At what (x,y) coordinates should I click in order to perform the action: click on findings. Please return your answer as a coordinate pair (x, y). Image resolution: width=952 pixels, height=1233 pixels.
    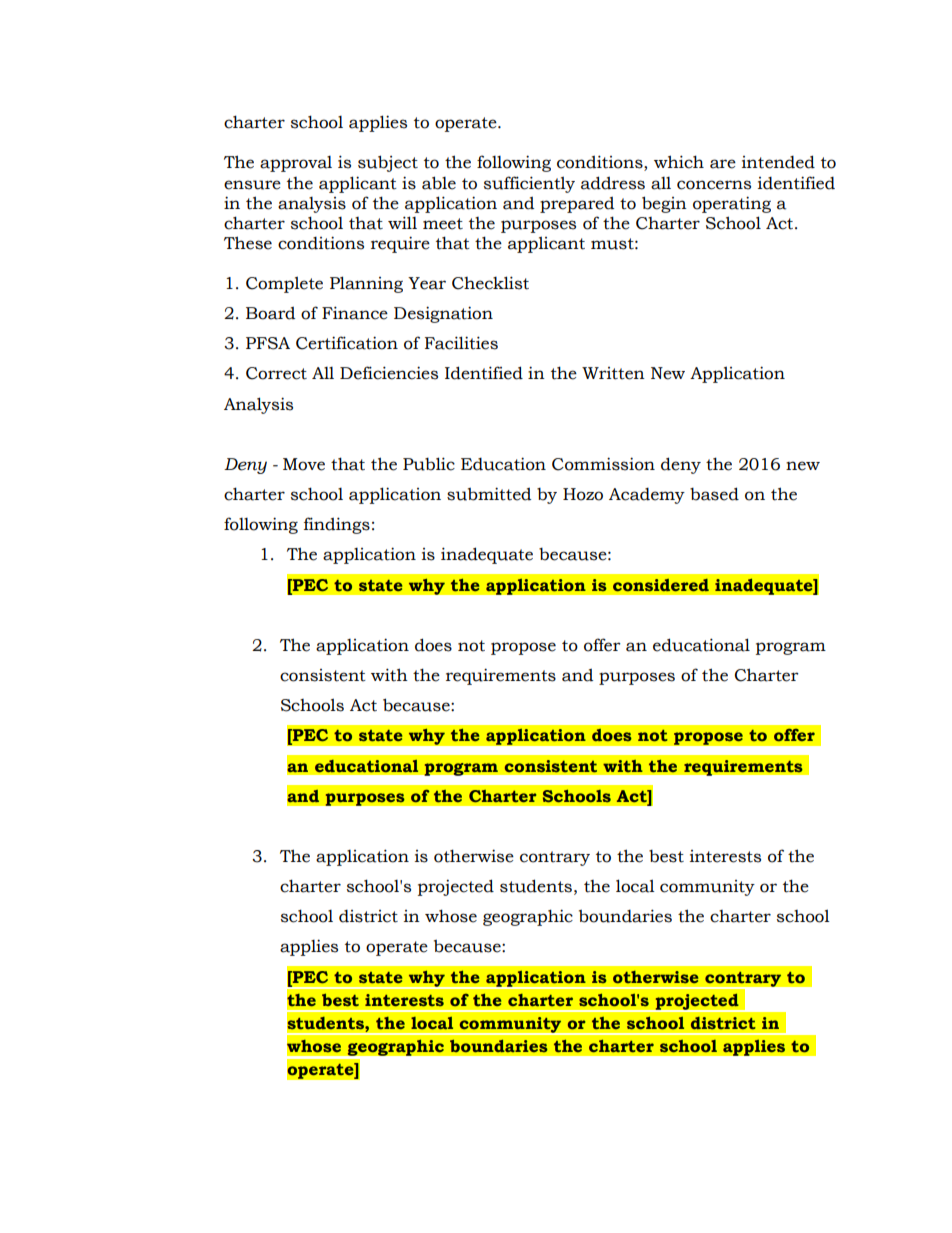
    Looking at the image, I should click on (337, 525).
